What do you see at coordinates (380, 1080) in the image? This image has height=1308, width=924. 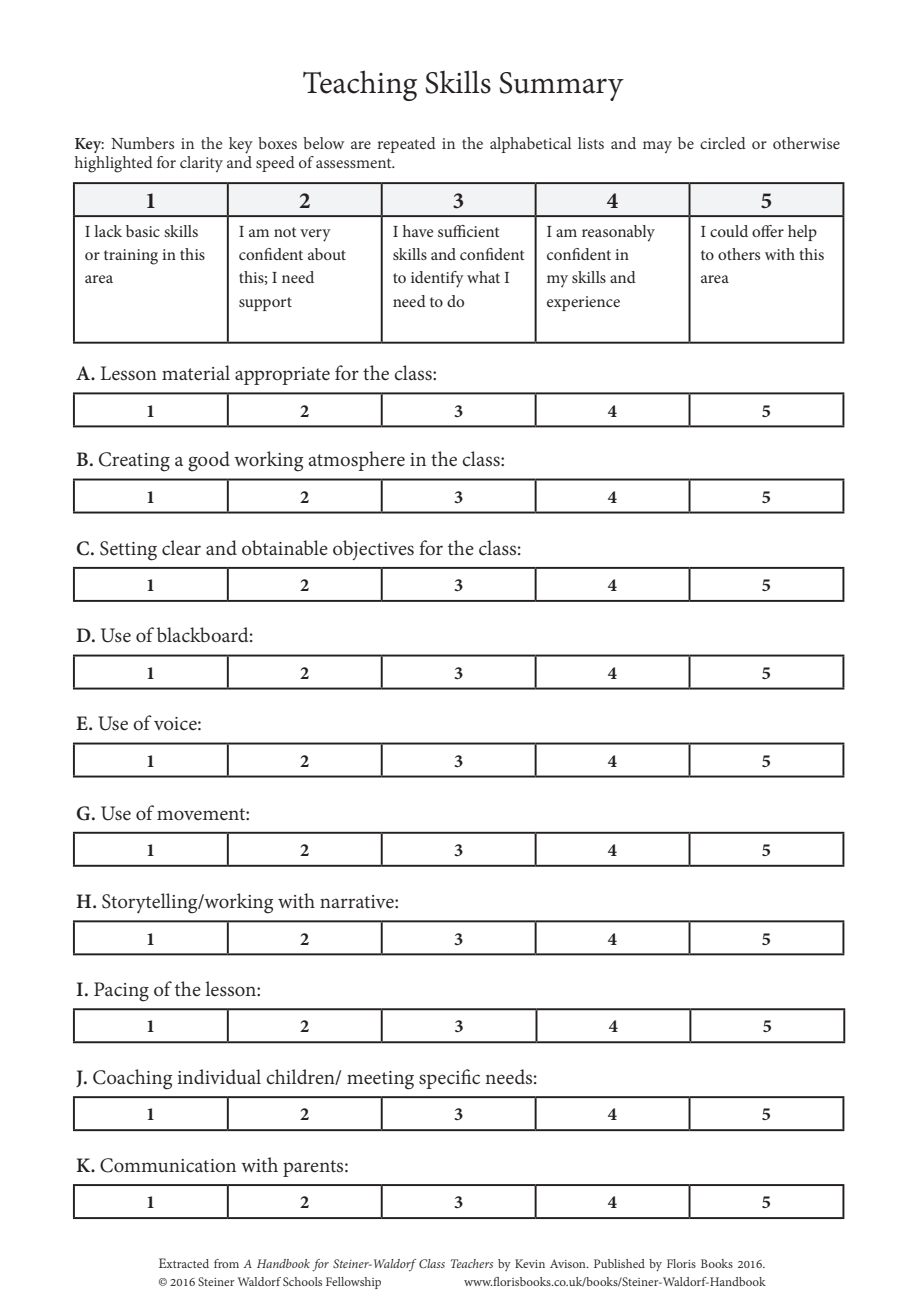 I see `meeting` at bounding box center [380, 1080].
